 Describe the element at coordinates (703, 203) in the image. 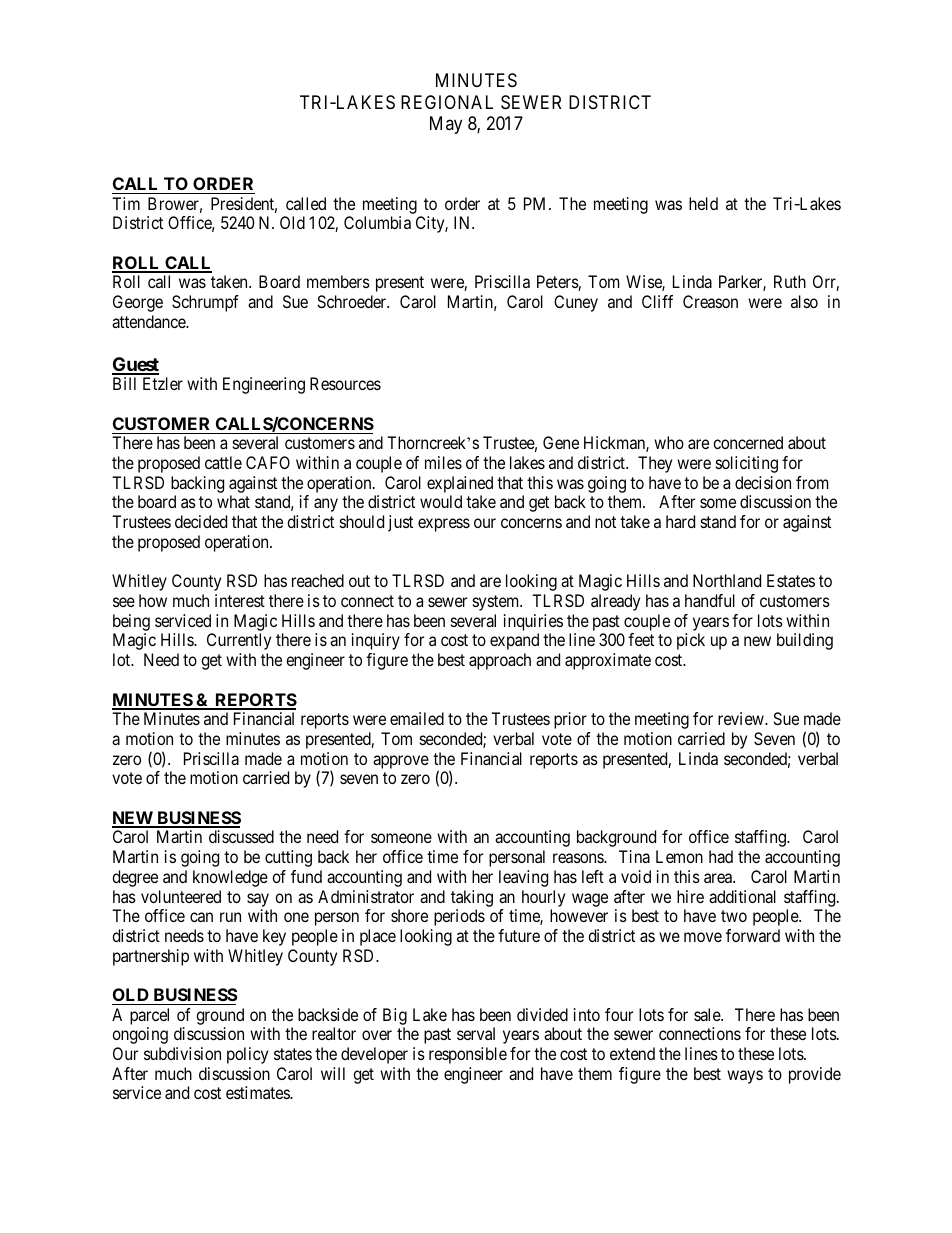

I see `held` at that location.
